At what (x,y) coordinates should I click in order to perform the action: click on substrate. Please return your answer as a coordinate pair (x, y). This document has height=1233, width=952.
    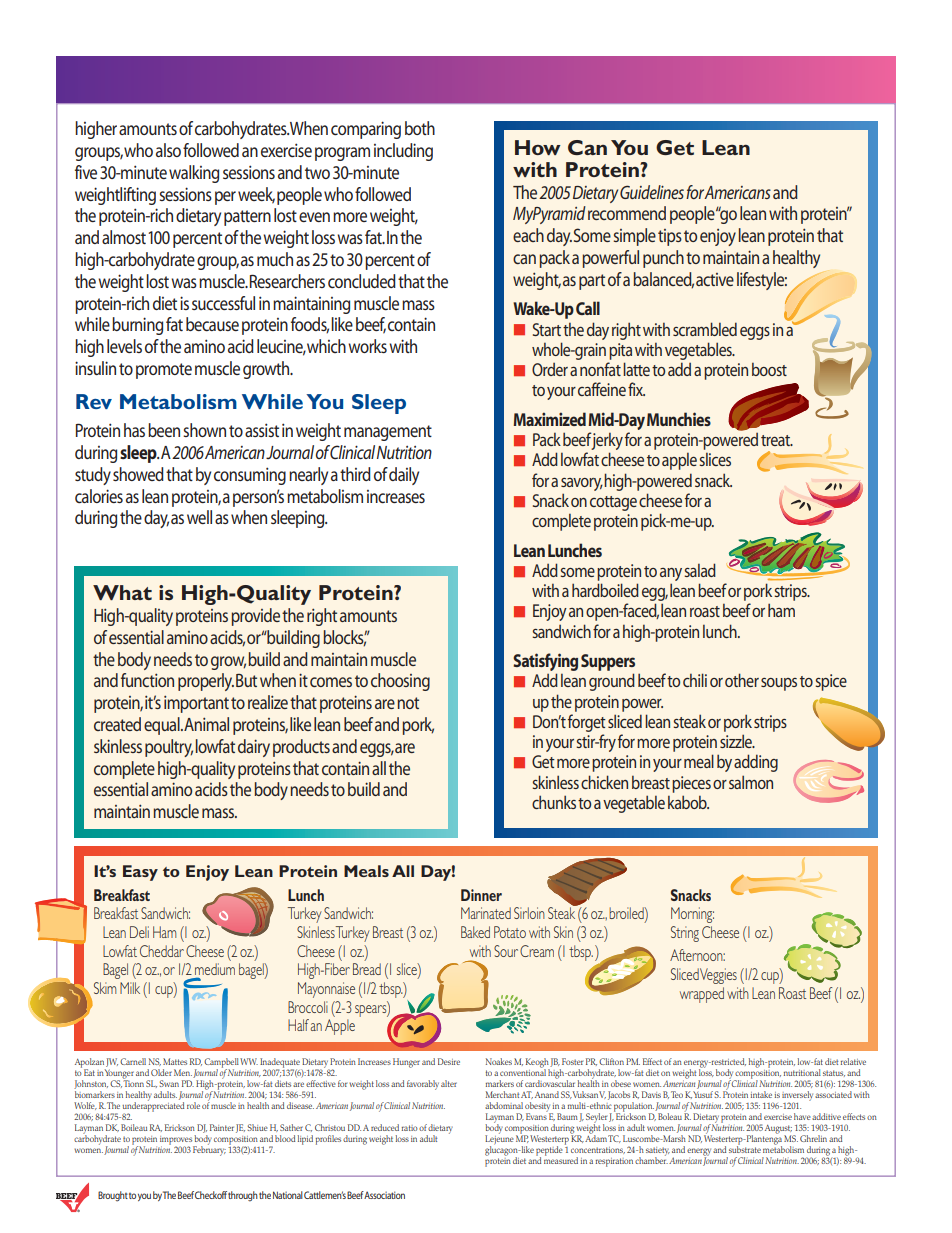
    Looking at the image, I should click on (745, 1148).
